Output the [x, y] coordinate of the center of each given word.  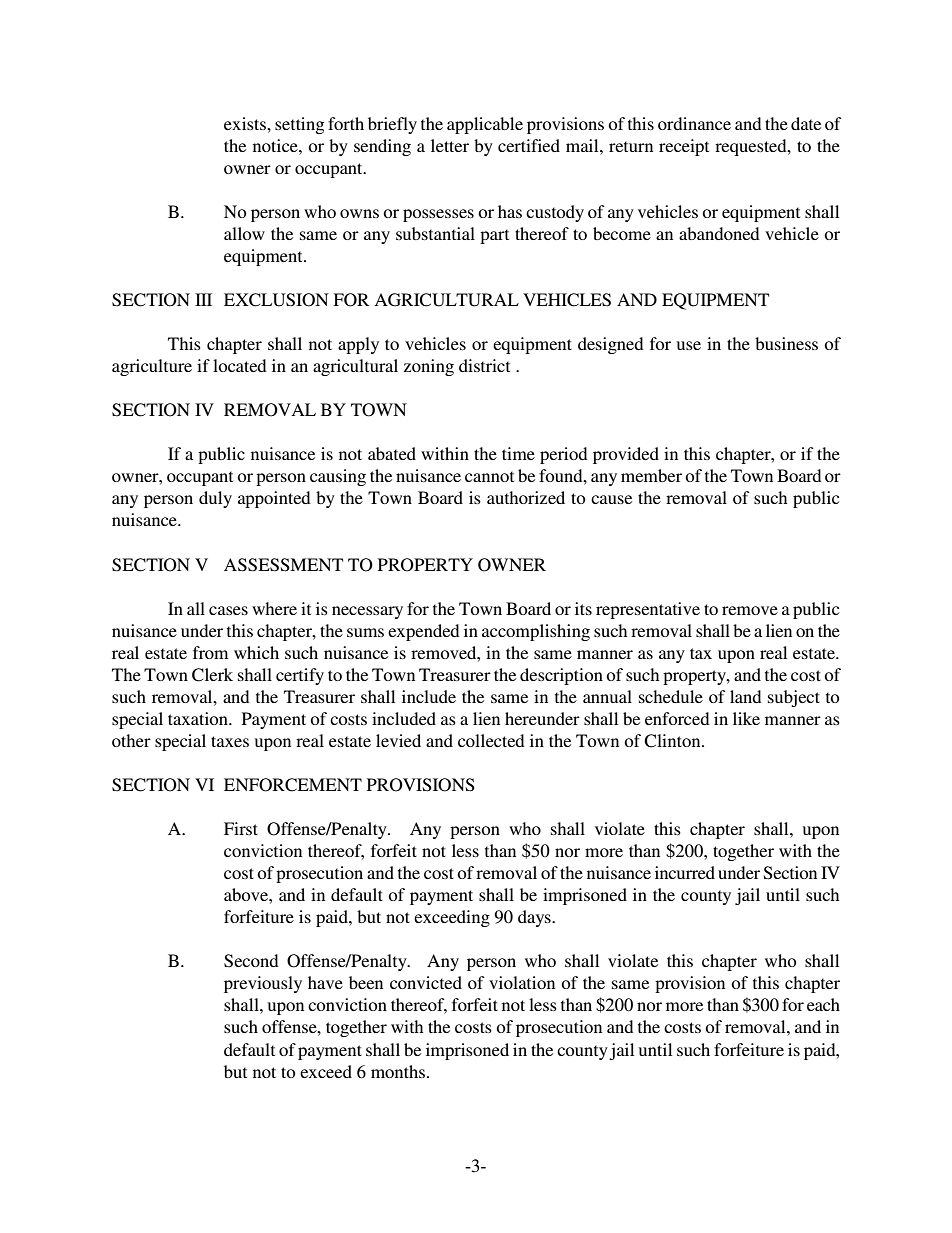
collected [491, 740]
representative [648, 610]
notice [276, 145]
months [398, 1071]
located [240, 365]
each [823, 1004]
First [241, 828]
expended [424, 632]
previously [263, 984]
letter [450, 145]
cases [228, 610]
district [484, 365]
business [786, 343]
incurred [685, 872]
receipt [684, 147]
